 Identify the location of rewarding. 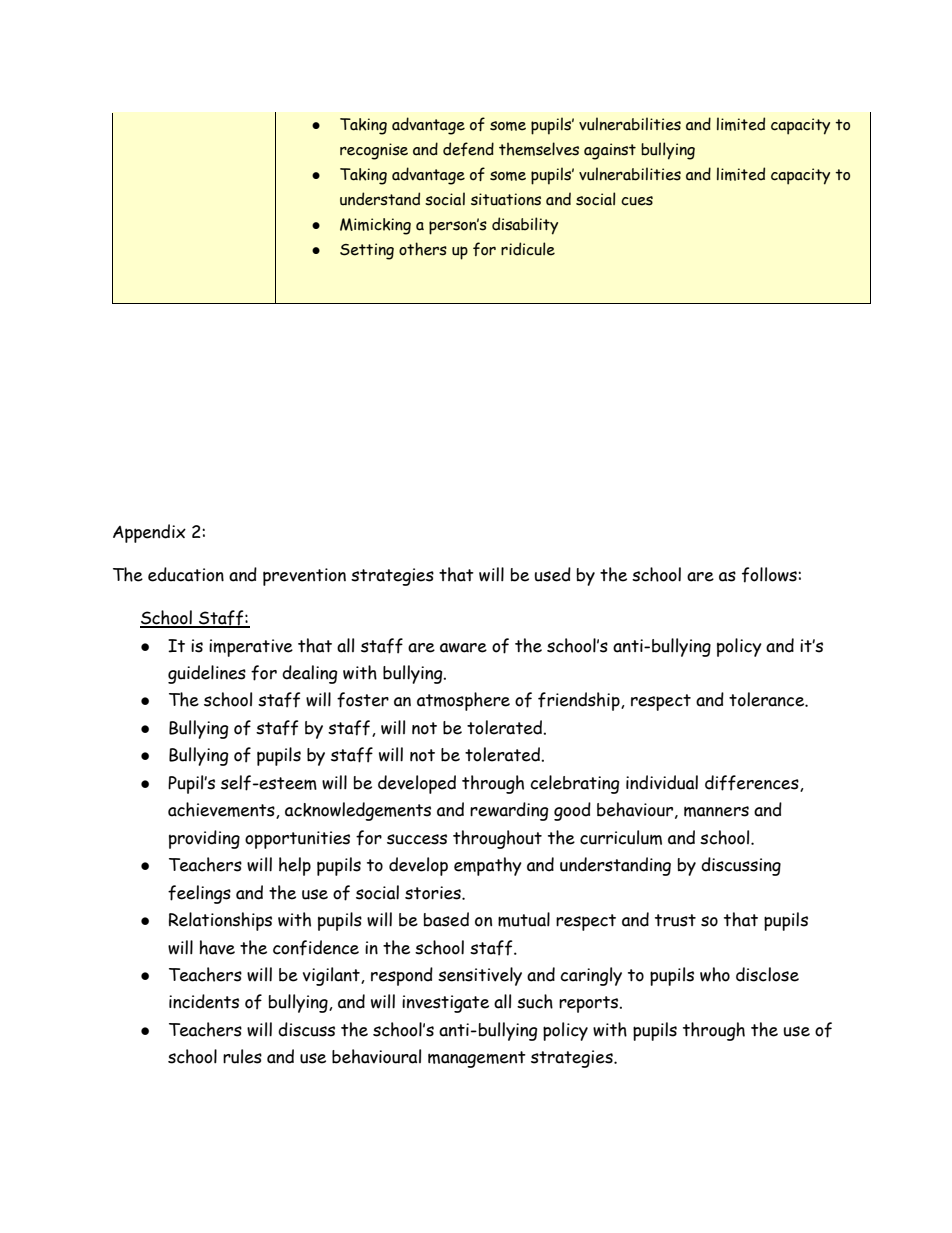
(509, 811).
